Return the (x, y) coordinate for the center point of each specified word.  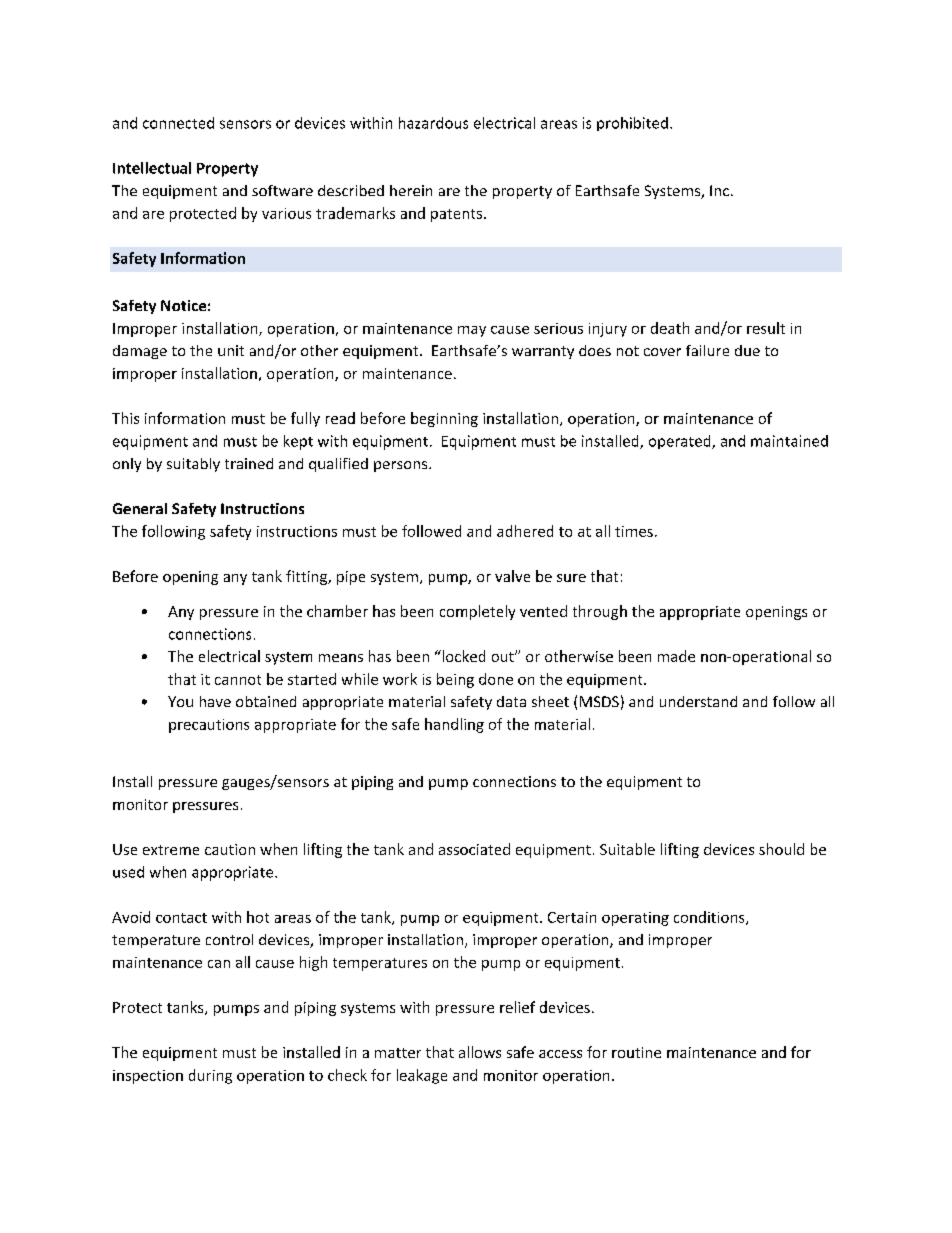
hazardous (433, 123)
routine (636, 1052)
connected (178, 123)
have (215, 701)
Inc (721, 190)
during (210, 1076)
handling (454, 725)
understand (698, 701)
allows (480, 1052)
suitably (193, 465)
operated (681, 442)
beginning (444, 419)
